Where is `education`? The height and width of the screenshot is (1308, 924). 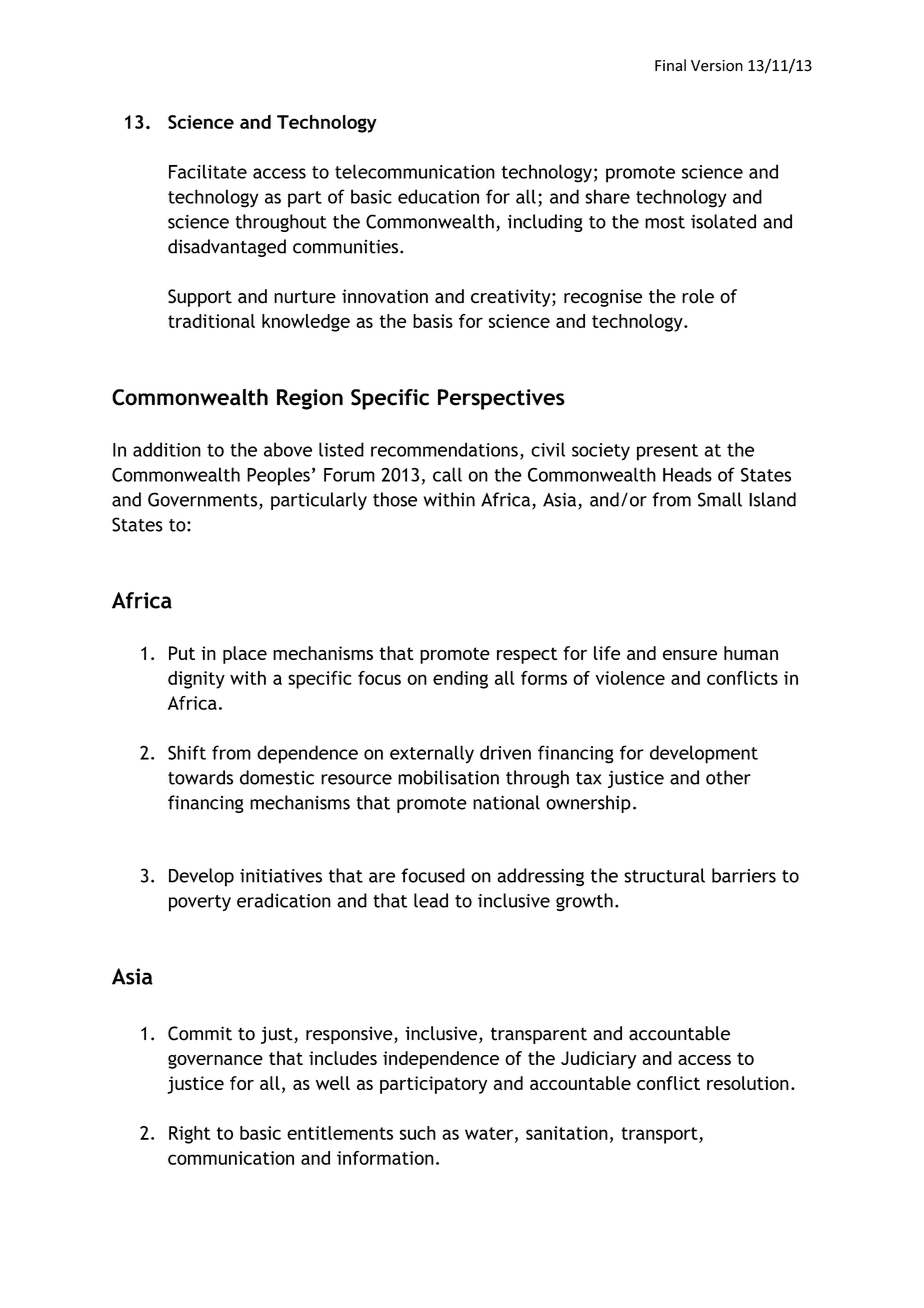 education is located at coordinates (438, 196).
